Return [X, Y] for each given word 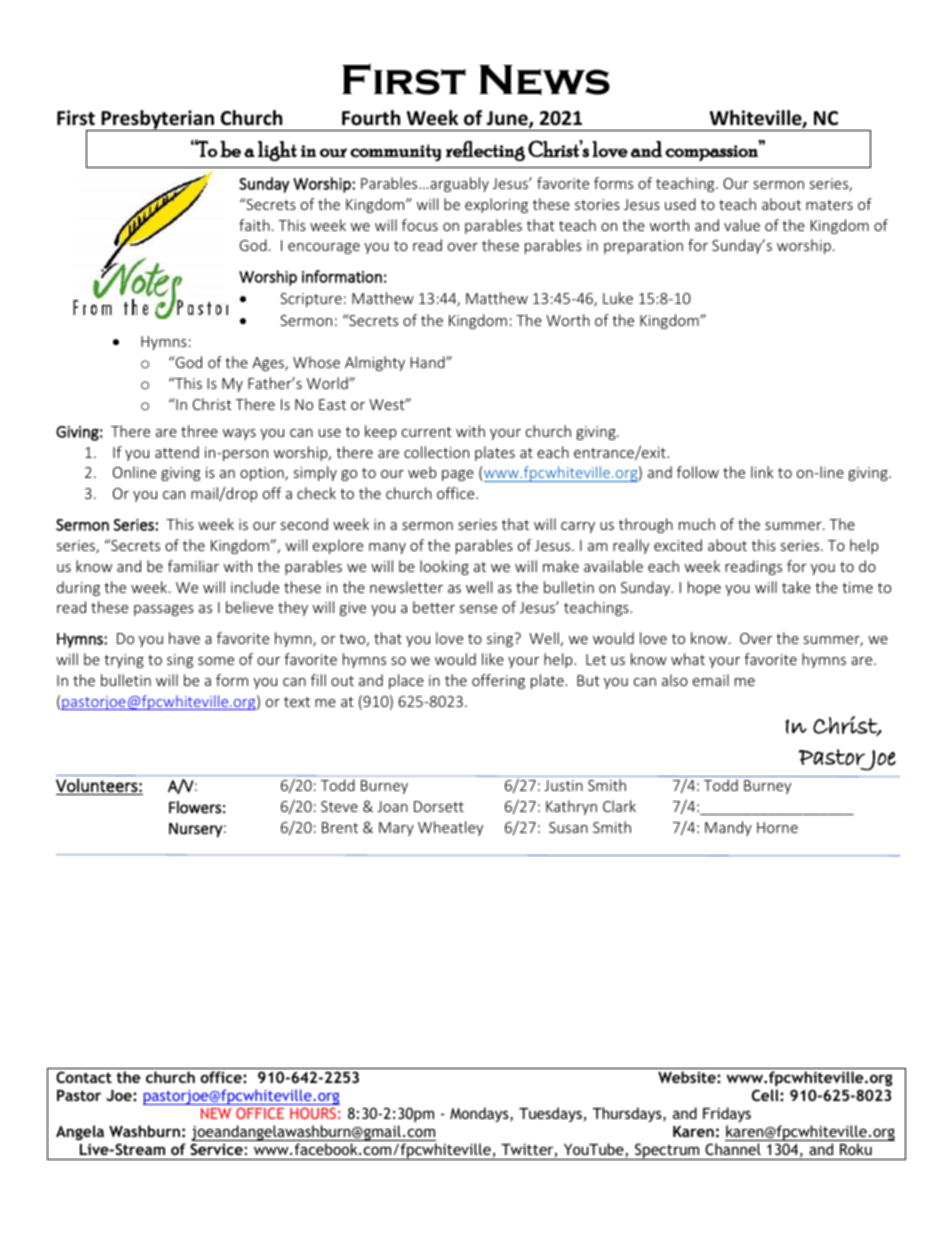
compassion [712, 152]
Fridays [727, 1114]
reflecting [485, 151]
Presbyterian [157, 120]
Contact [84, 1077]
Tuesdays [551, 1114]
